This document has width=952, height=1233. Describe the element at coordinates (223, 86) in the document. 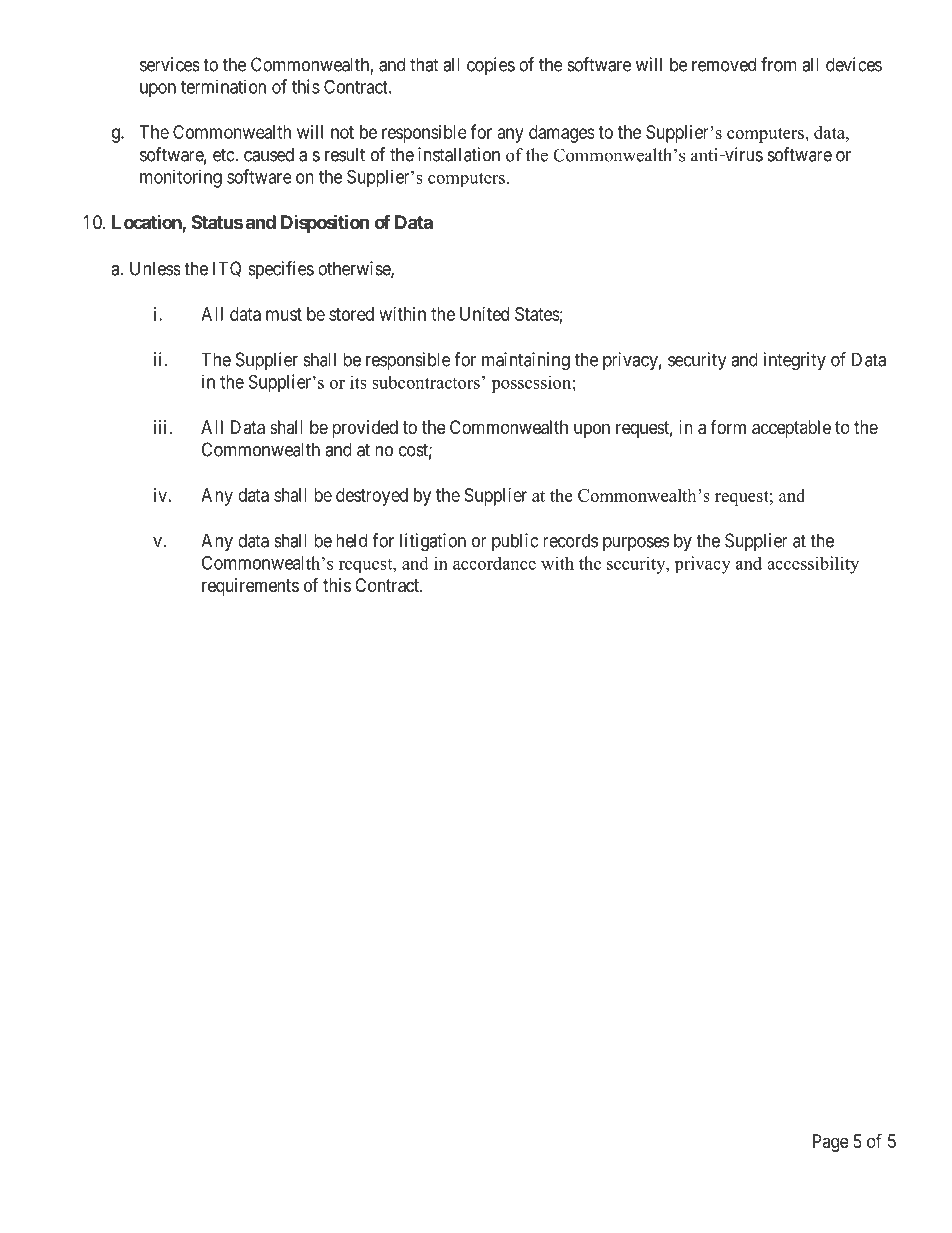

I see `termination` at that location.
